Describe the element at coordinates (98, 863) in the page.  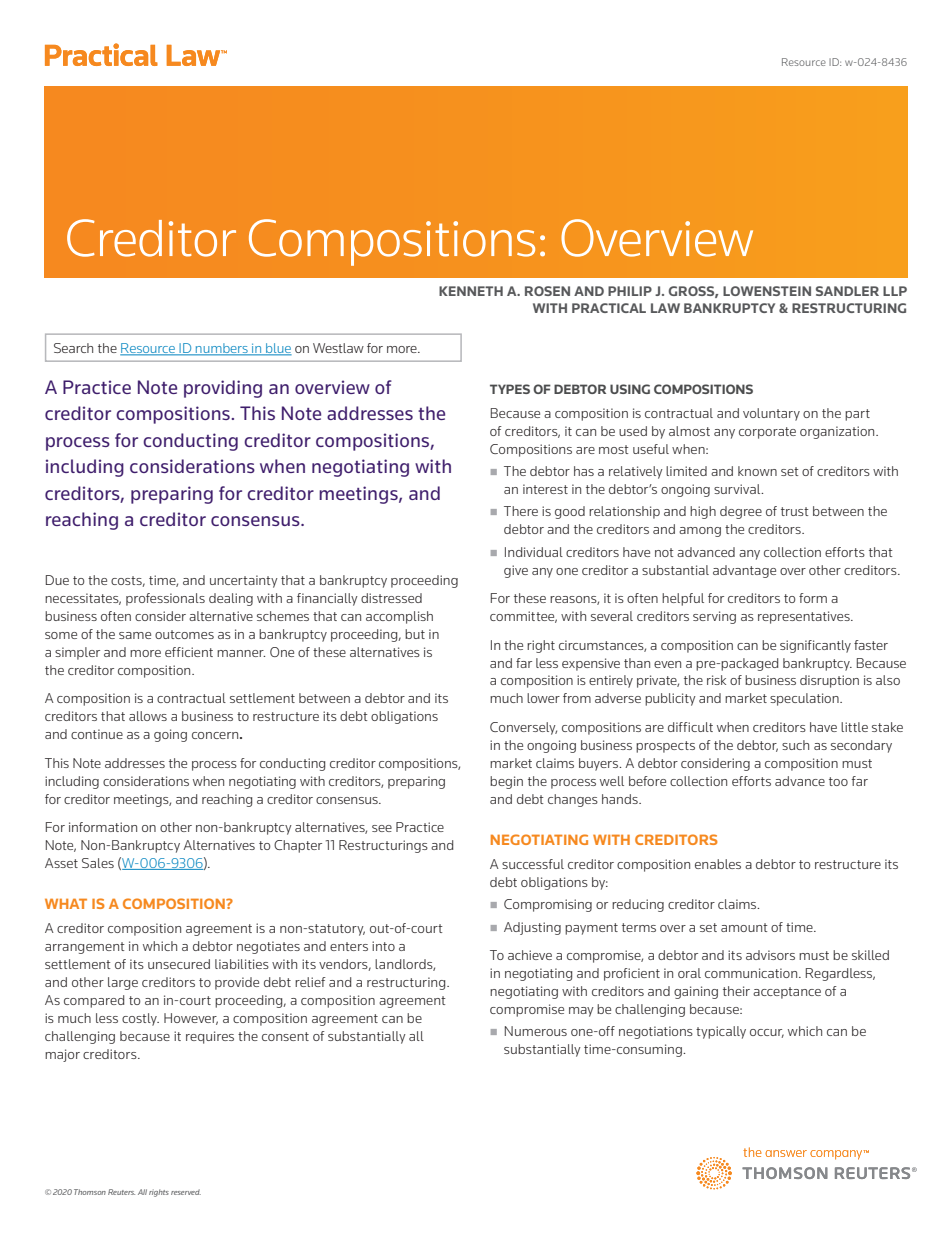
I see `Sales` at that location.
